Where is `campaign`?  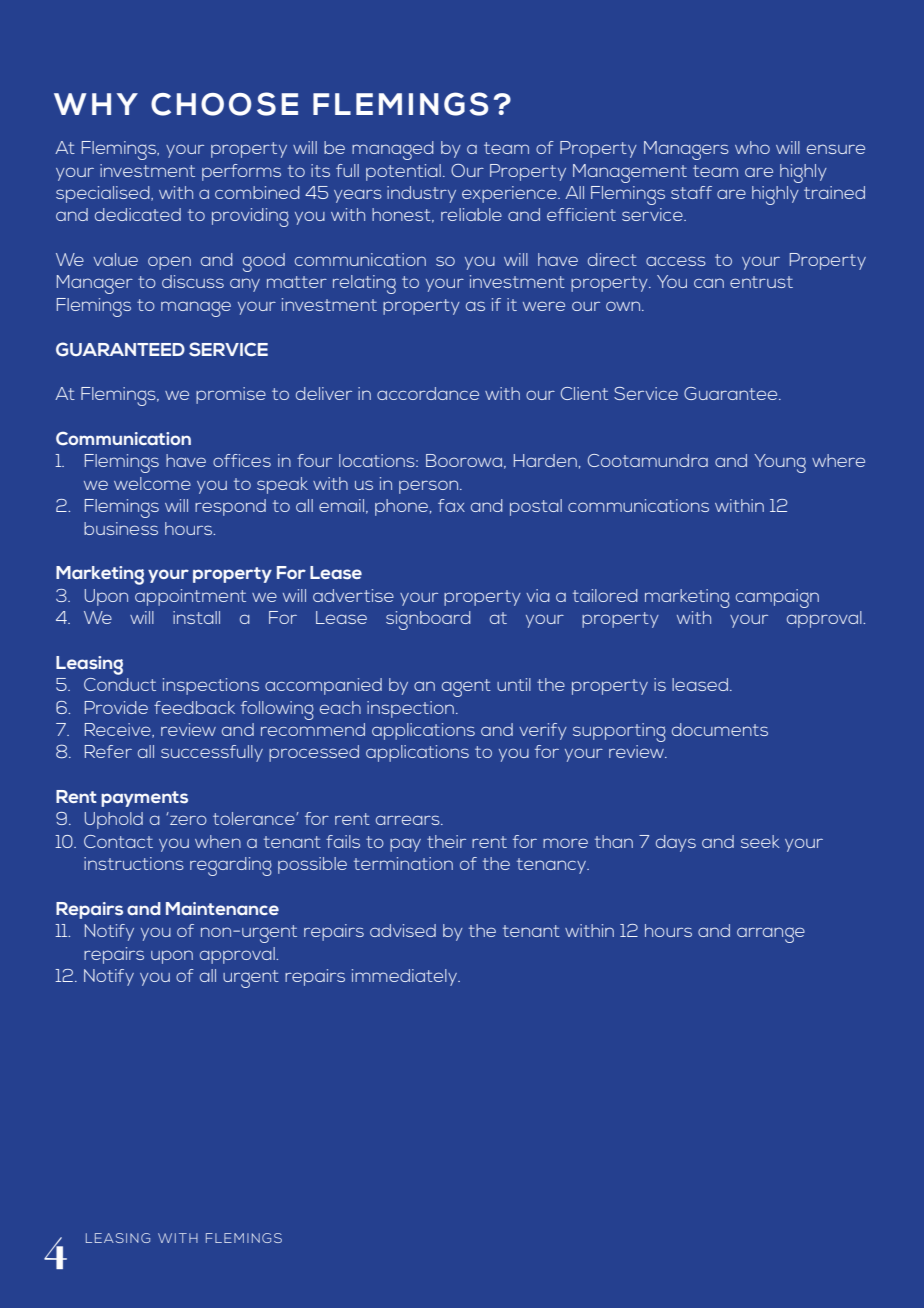
campaign is located at coordinates (777, 598).
